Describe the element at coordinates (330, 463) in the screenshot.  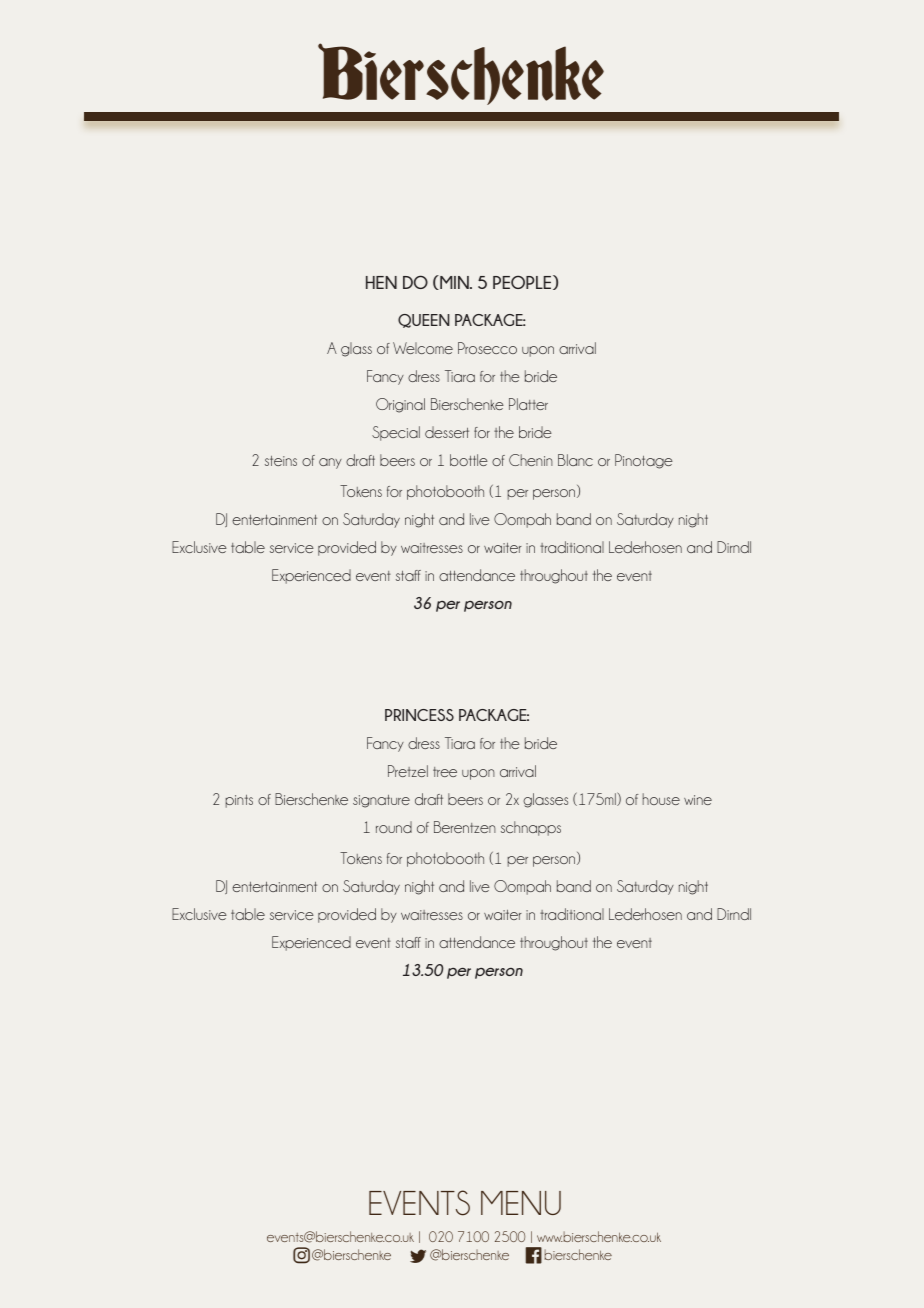
I see `any` at that location.
